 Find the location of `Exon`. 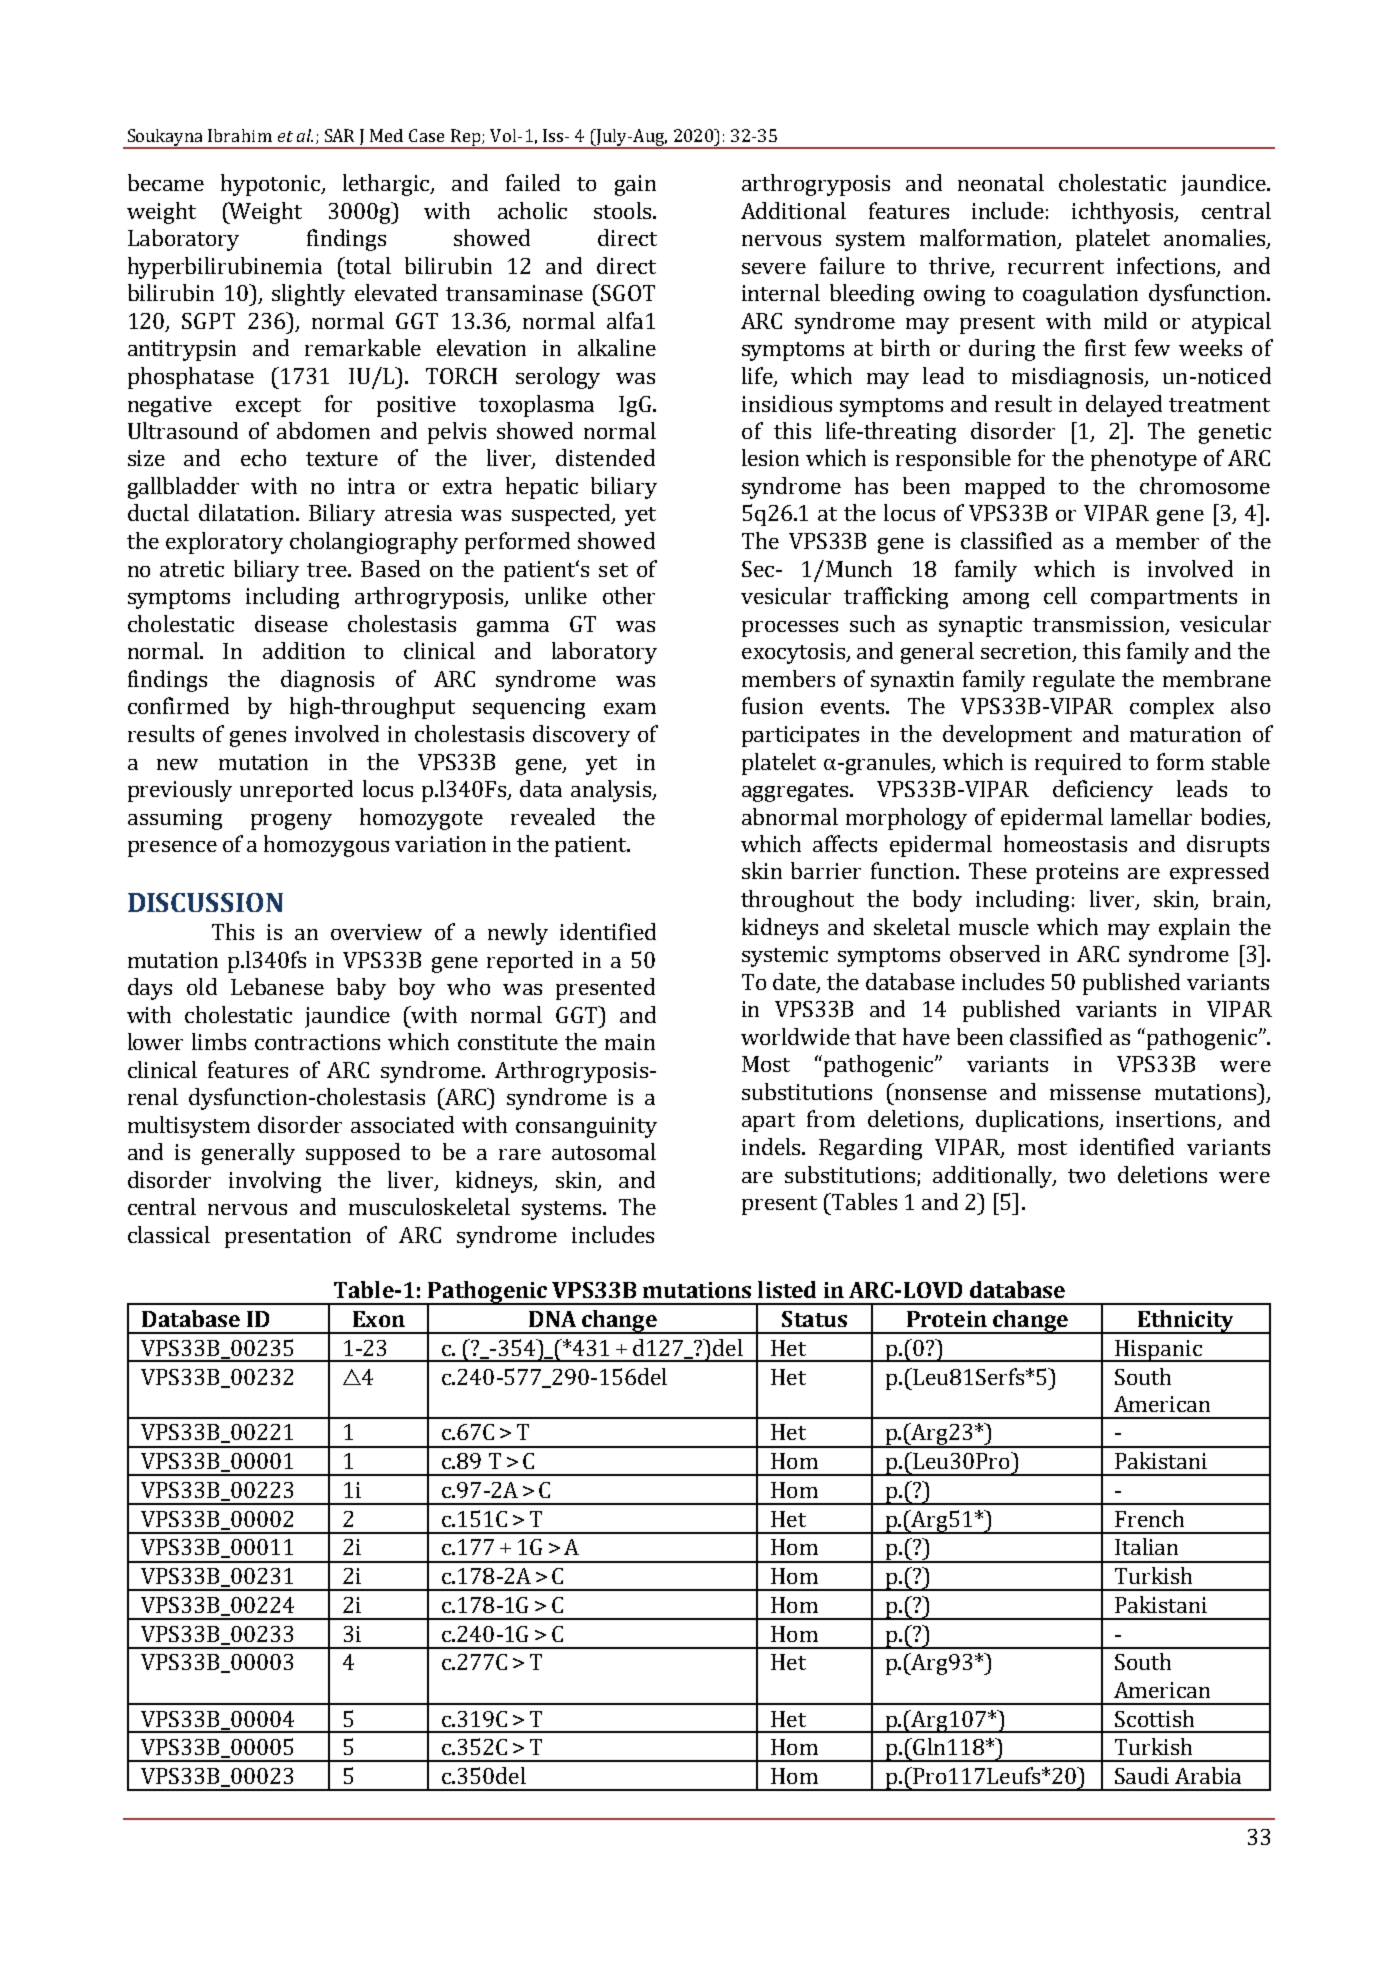

Exon is located at coordinates (379, 1319).
